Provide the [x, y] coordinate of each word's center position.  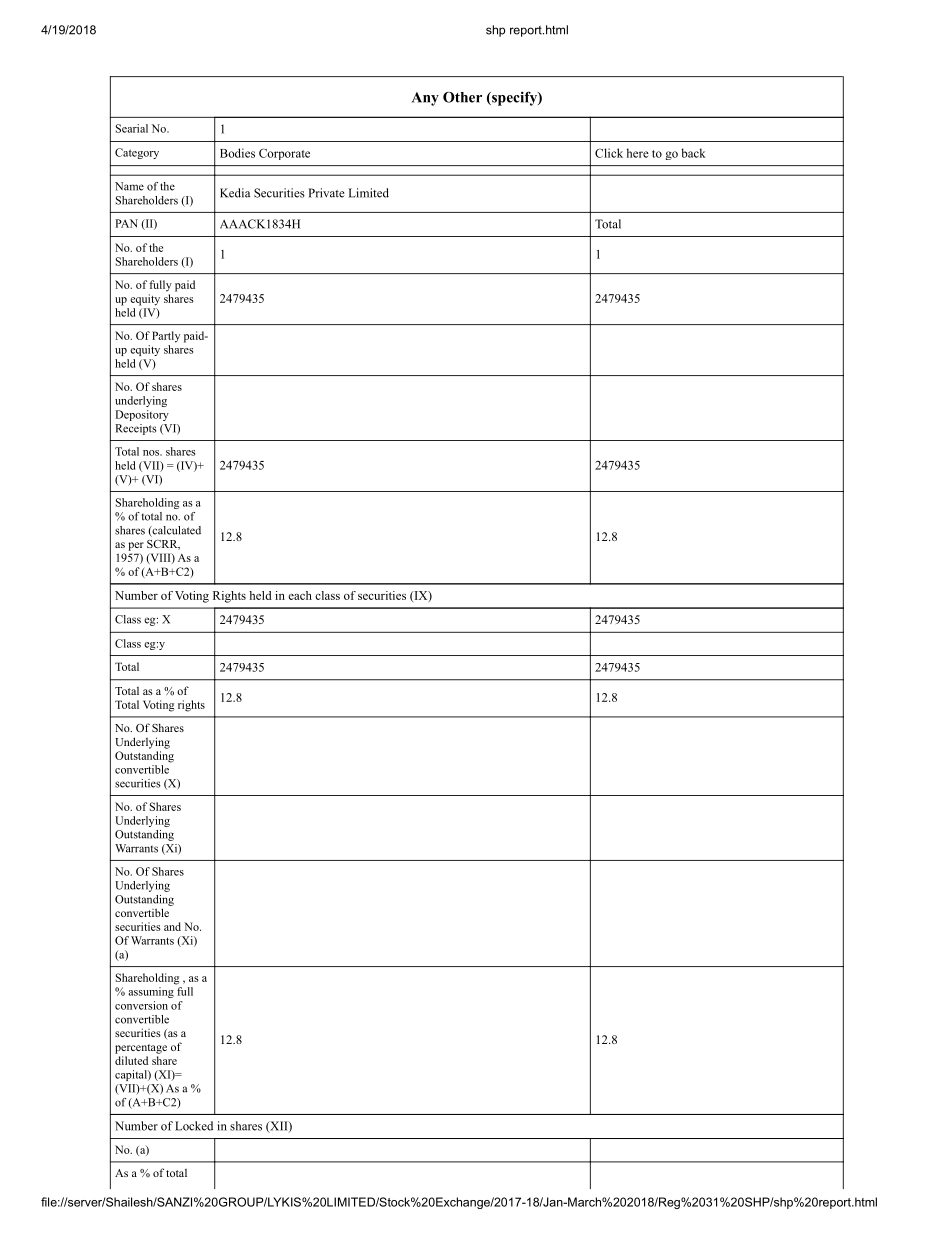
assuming [151, 992]
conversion [141, 1005]
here [638, 153]
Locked [194, 1126]
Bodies [237, 153]
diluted [131, 1060]
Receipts [136, 429]
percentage [141, 1049]
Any [425, 99]
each [300, 595]
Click [609, 153]
